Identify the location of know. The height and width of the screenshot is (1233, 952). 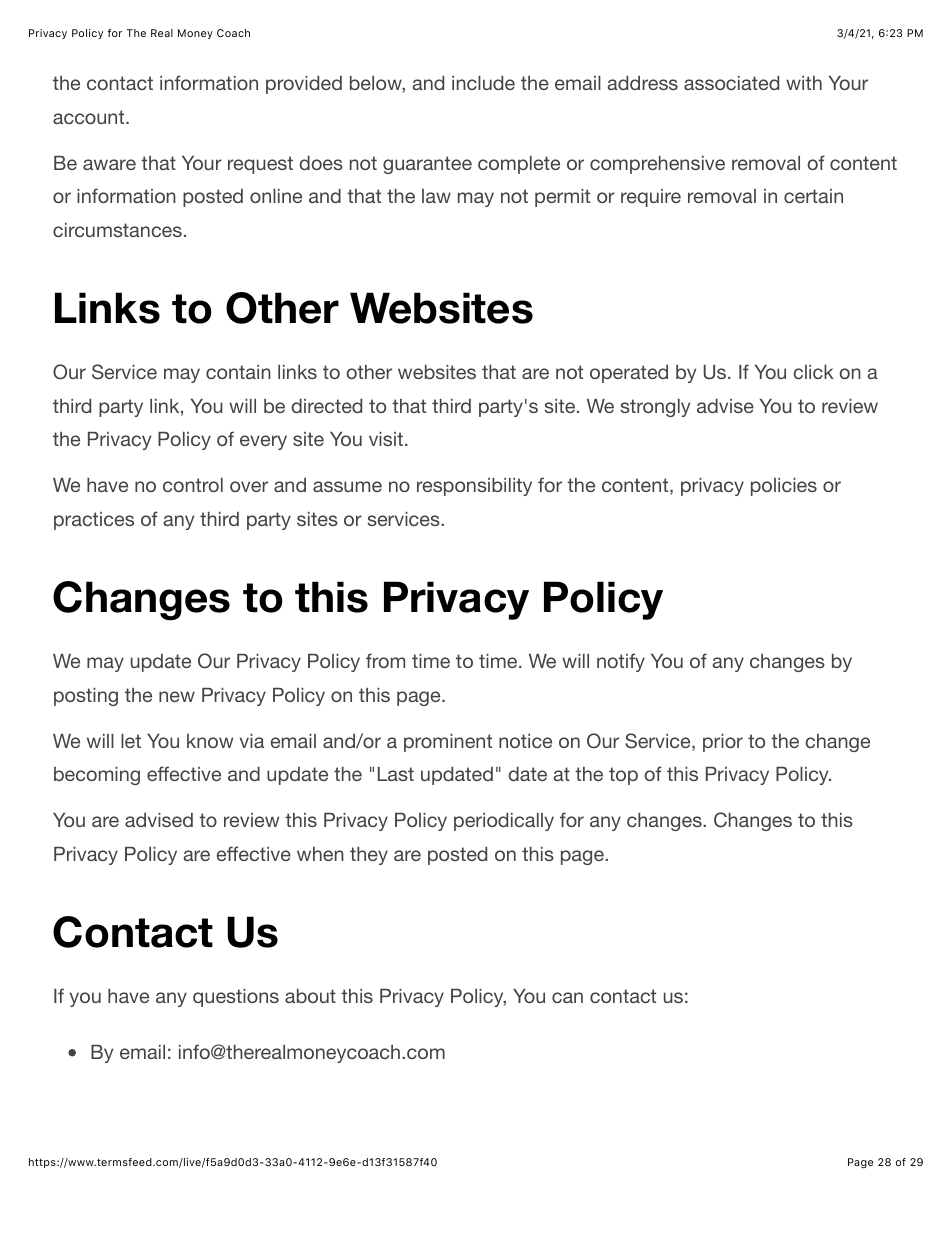
(210, 741).
